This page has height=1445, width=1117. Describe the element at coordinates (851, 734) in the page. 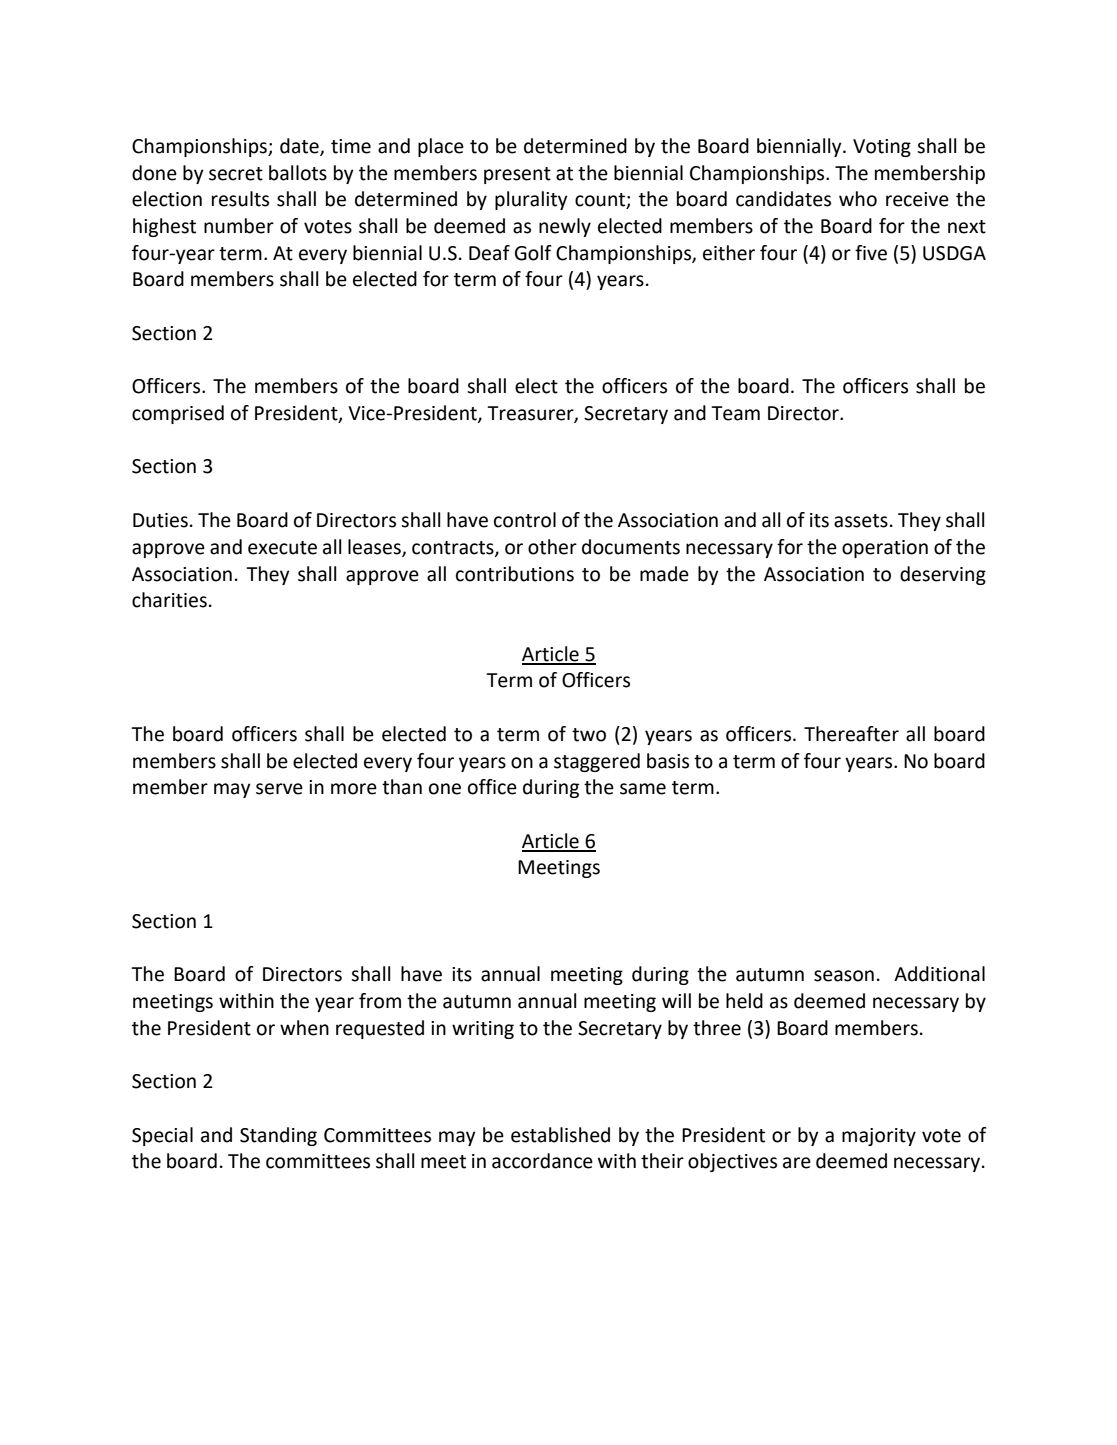

I see `Thereafter` at that location.
